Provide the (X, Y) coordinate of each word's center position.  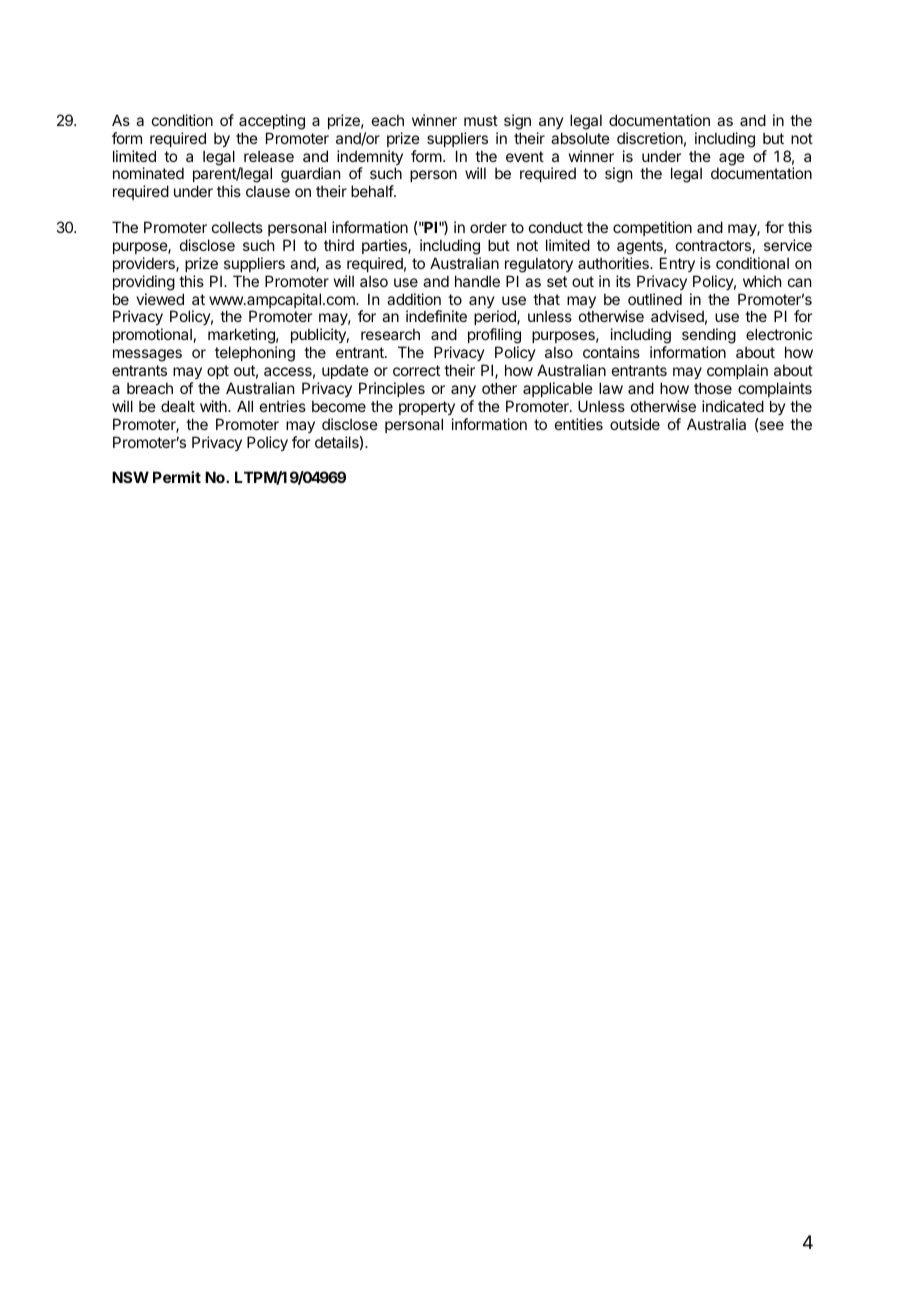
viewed (160, 299)
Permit (177, 477)
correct (416, 370)
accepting (272, 122)
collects (237, 227)
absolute (580, 138)
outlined (655, 299)
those (713, 388)
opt (218, 372)
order (488, 227)
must (481, 120)
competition (652, 228)
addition (414, 299)
